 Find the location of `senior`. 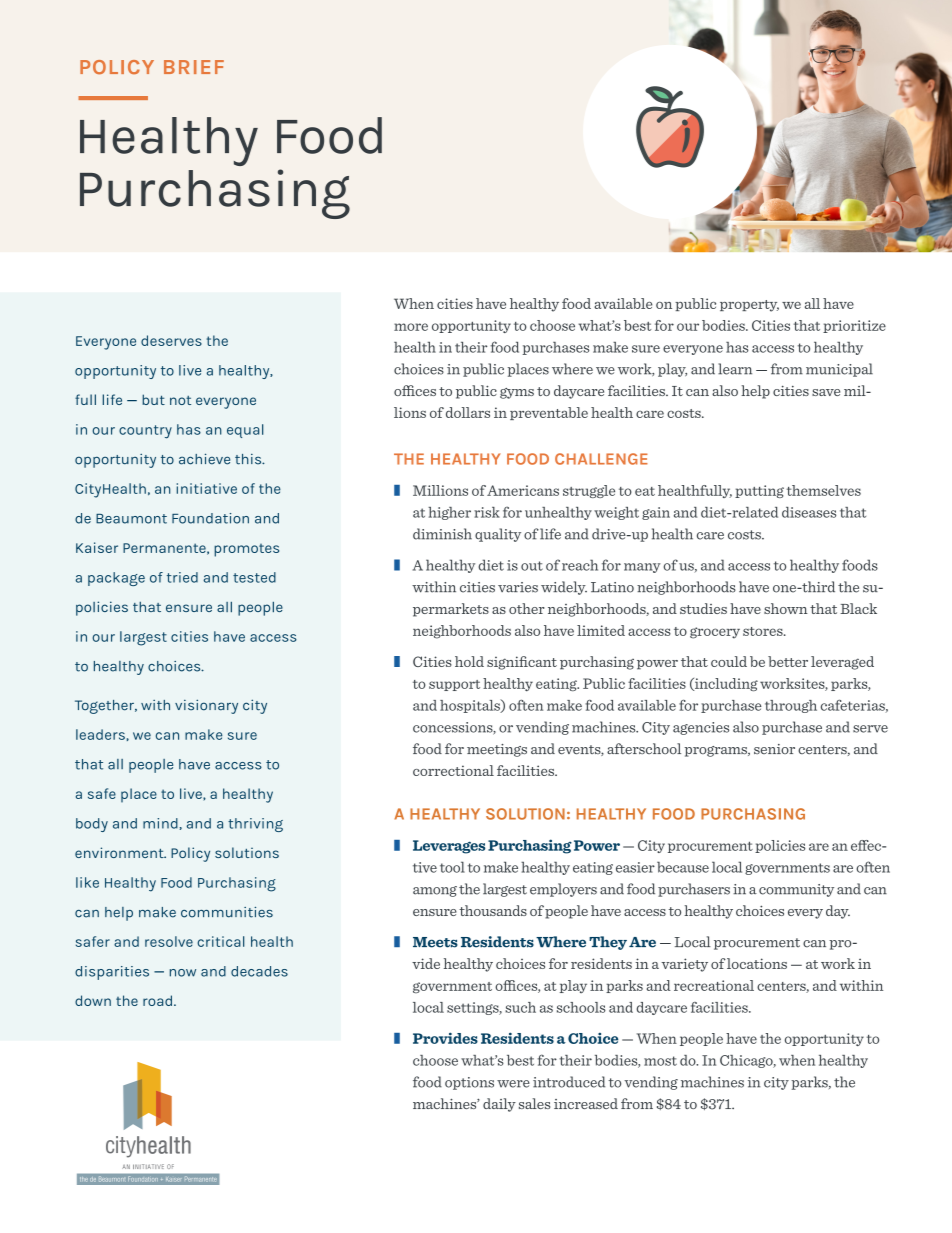

senior is located at coordinates (774, 749).
